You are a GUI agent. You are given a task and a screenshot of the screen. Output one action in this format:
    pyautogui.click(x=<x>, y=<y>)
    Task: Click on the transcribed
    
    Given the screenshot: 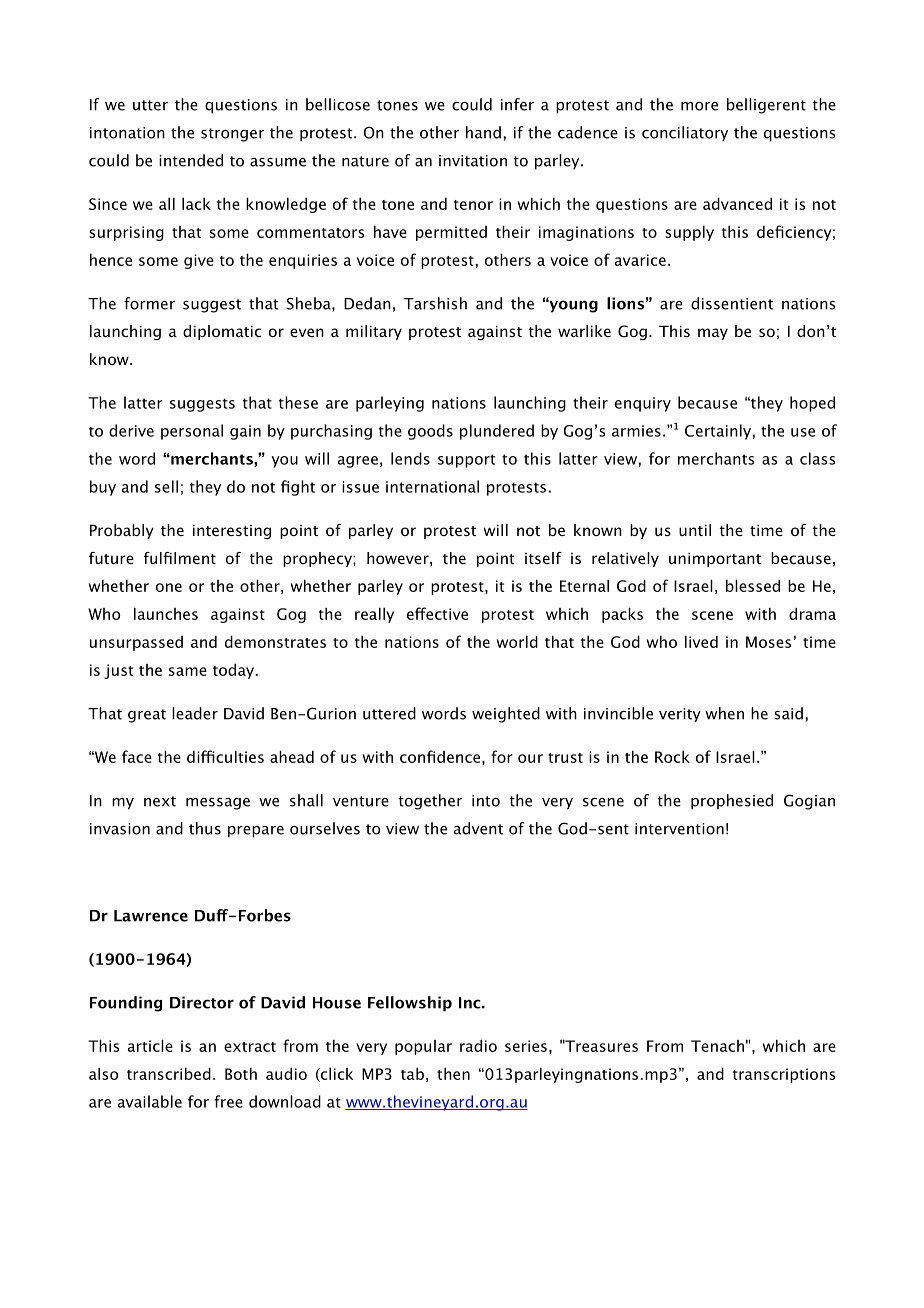 What is the action you would take?
    pyautogui.click(x=169, y=1073)
